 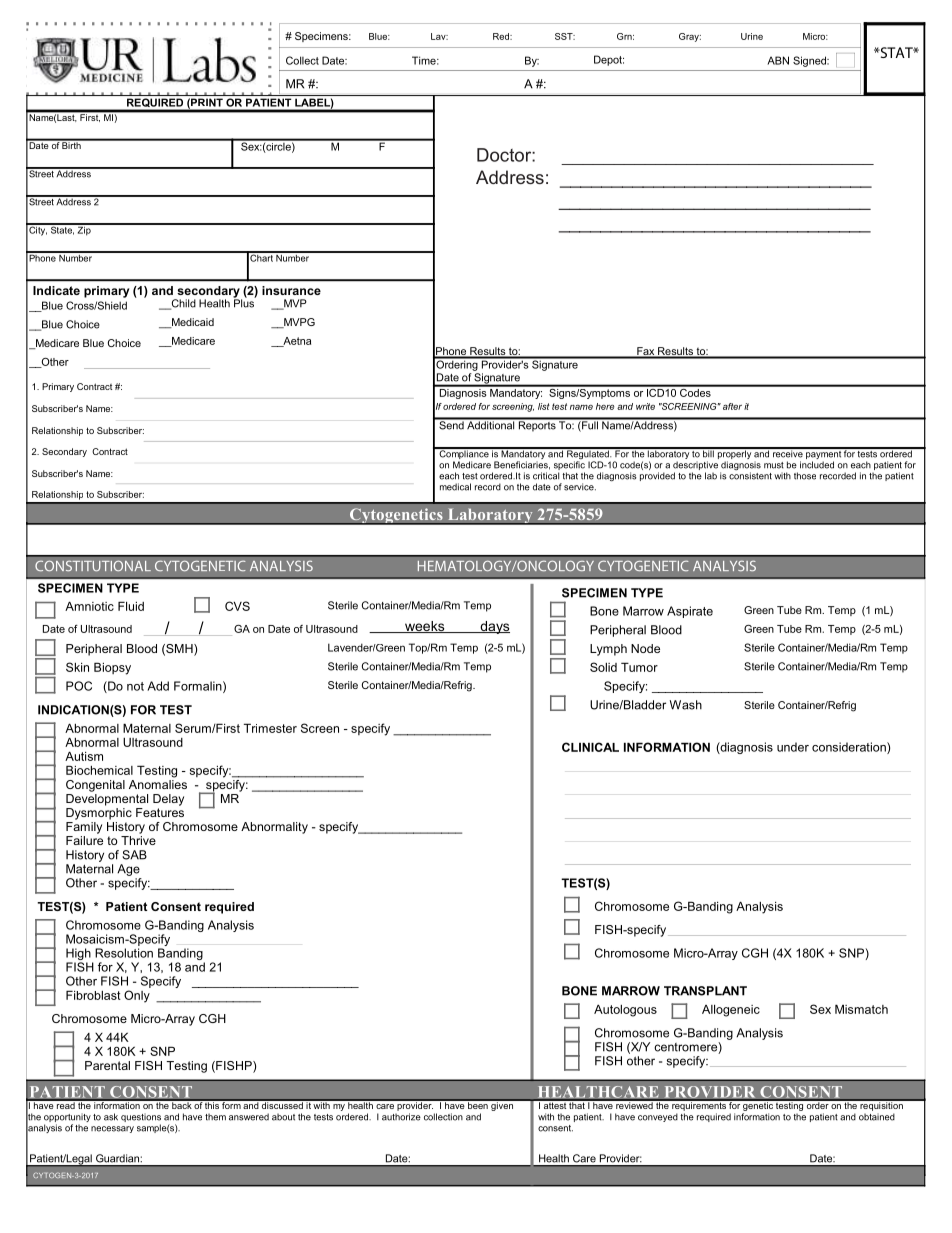 What do you see at coordinates (141, 1117) in the document?
I see `questions` at bounding box center [141, 1117].
